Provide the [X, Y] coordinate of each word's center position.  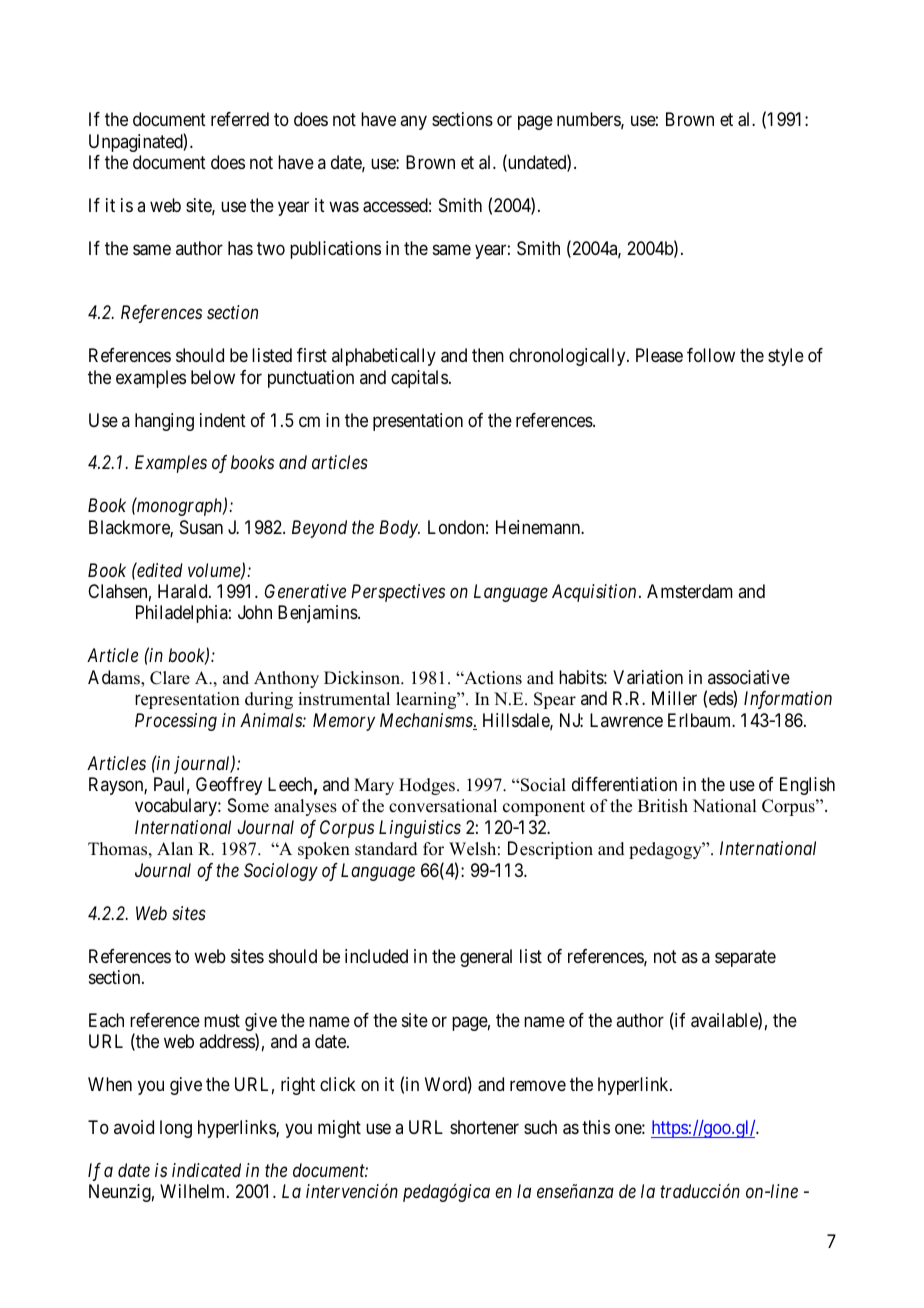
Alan [175, 848]
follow [711, 355]
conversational [443, 806]
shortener [484, 1127]
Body [399, 529]
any [413, 123]
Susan [201, 527]
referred [240, 119]
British [663, 806]
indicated [206, 1170]
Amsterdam [690, 591]
